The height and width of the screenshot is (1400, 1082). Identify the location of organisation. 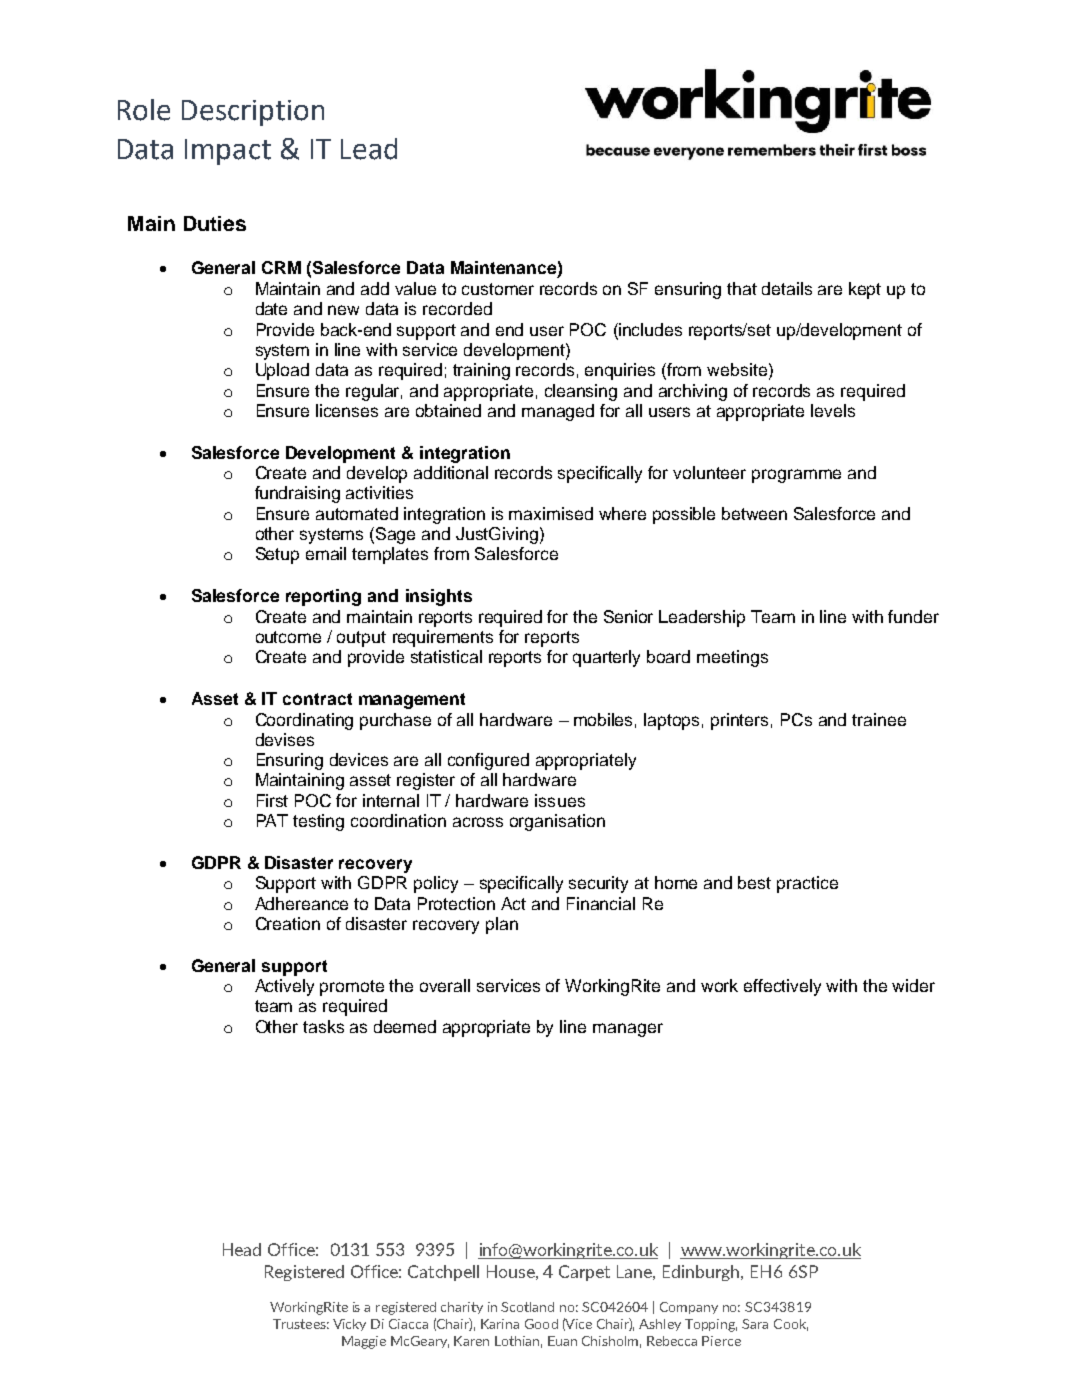
(557, 822).
